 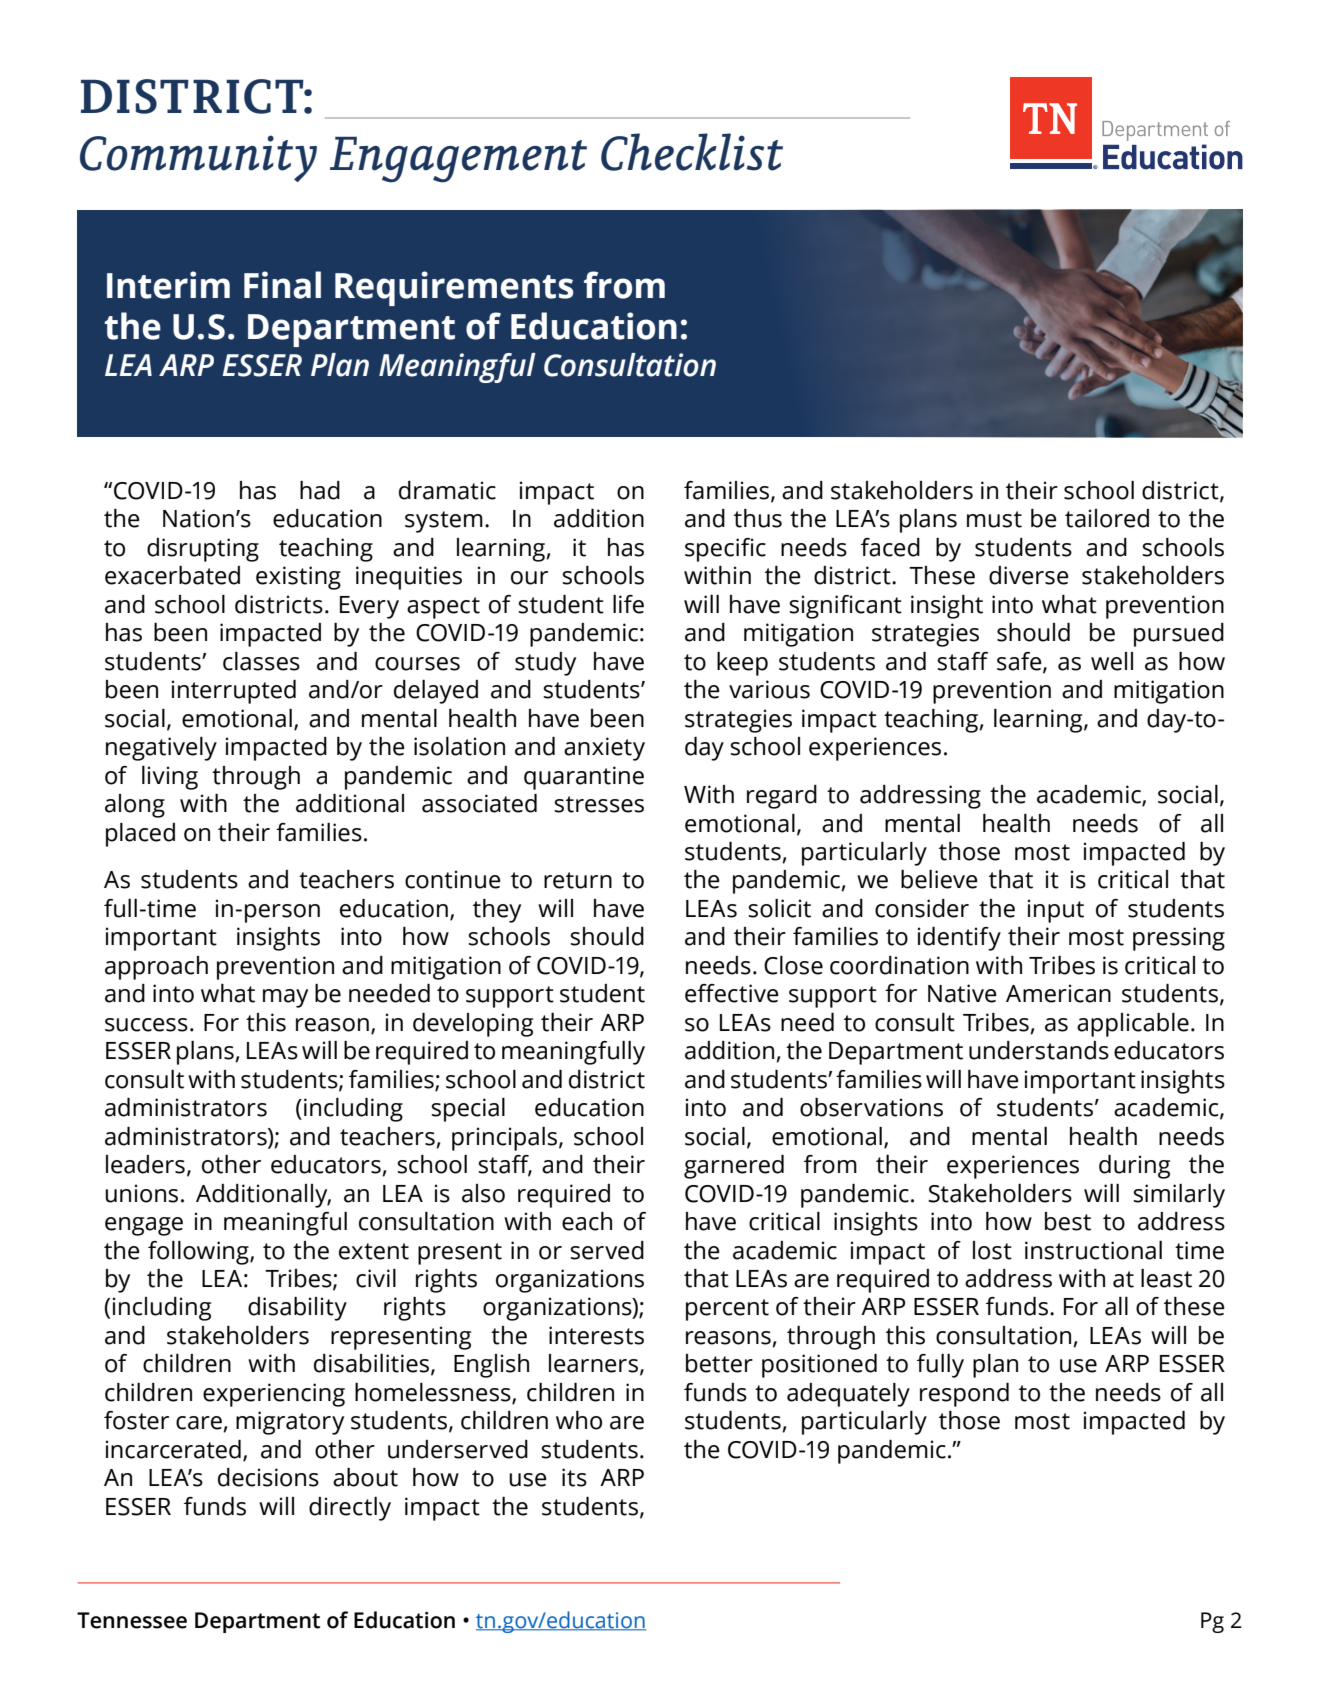 What do you see at coordinates (1020, 662) in the screenshot?
I see `safe` at bounding box center [1020, 662].
